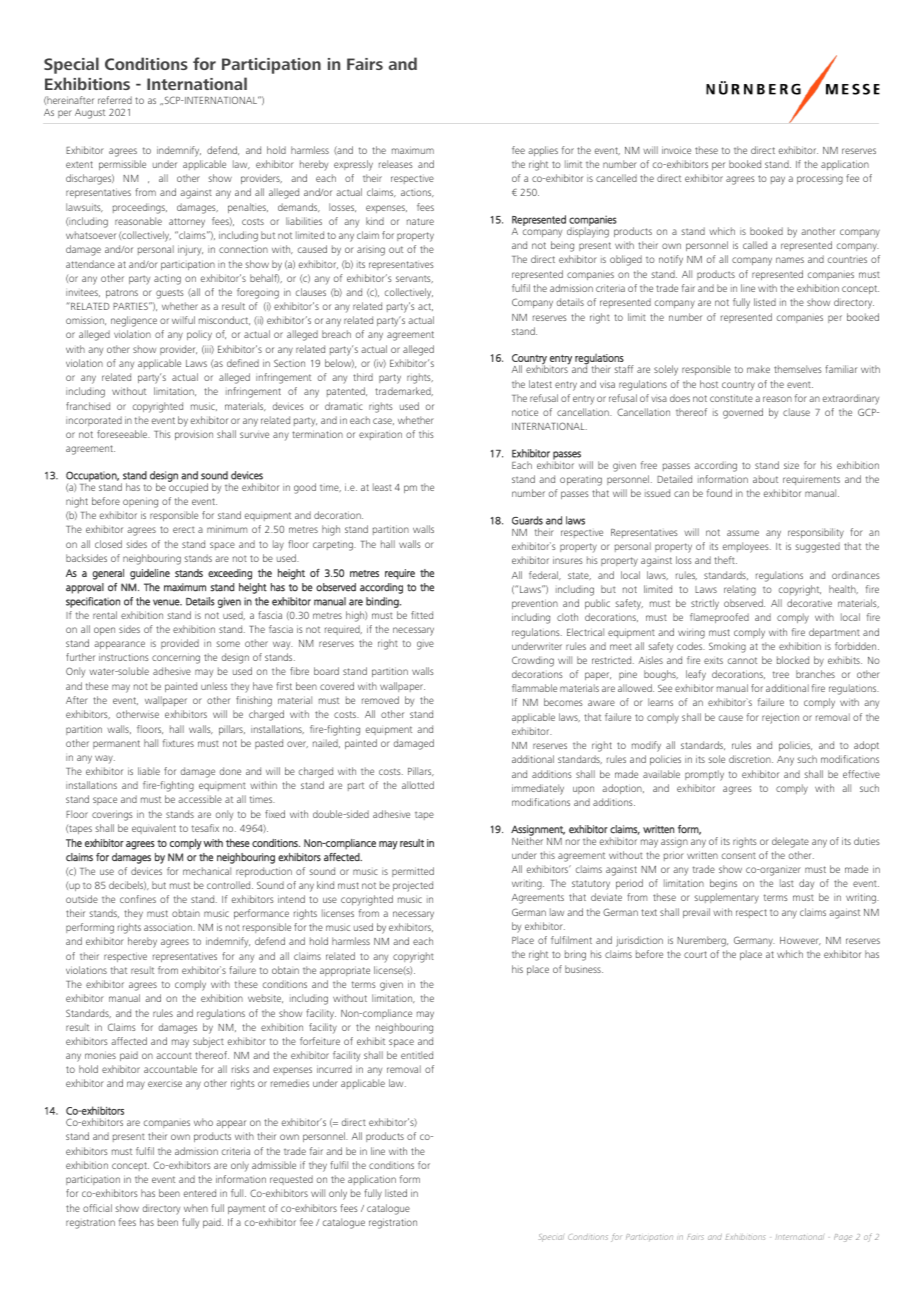  What do you see at coordinates (843, 1238) in the image?
I see `Page` at bounding box center [843, 1238].
